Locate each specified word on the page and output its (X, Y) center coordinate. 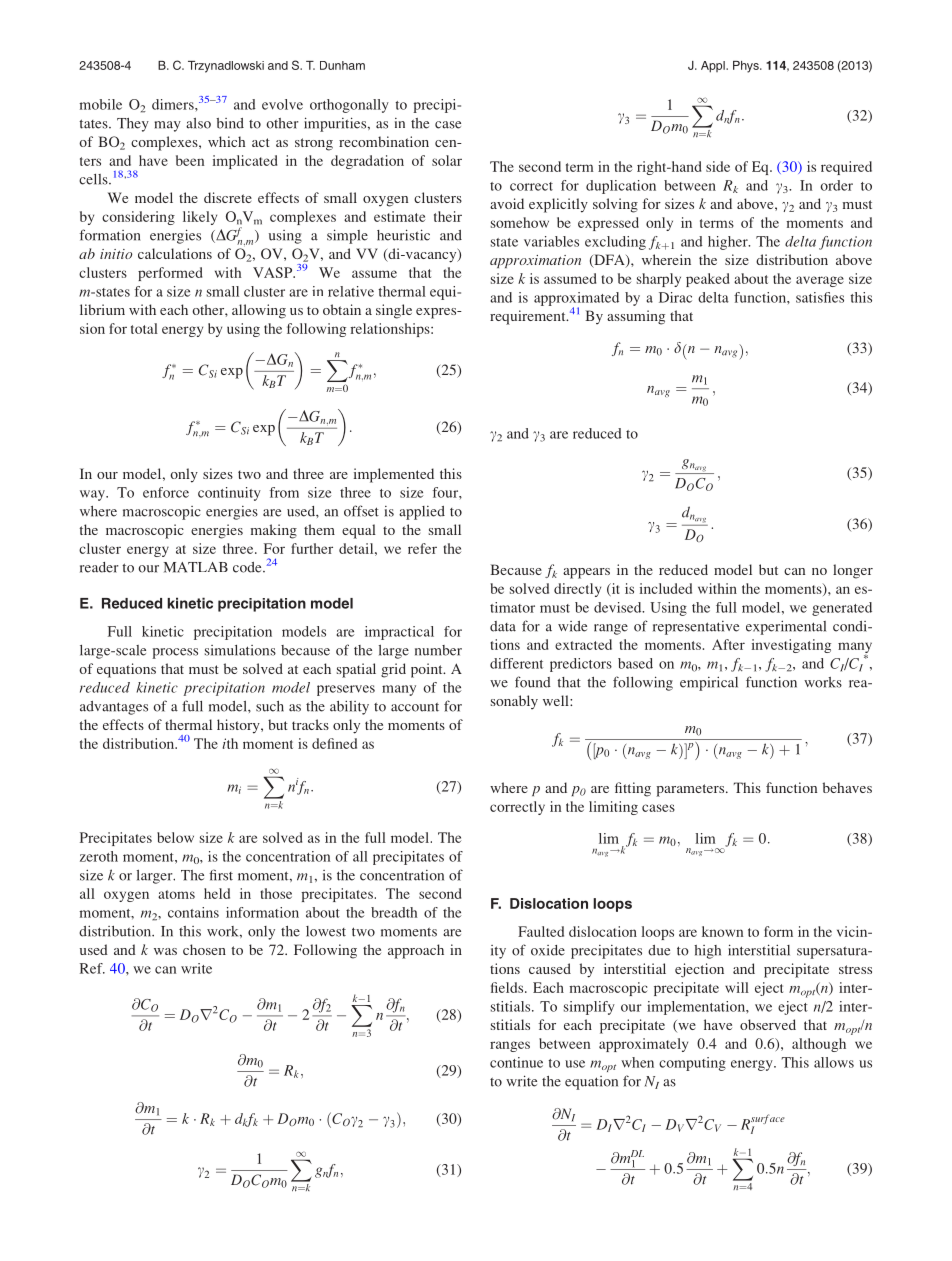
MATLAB (196, 567)
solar (447, 160)
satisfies (820, 297)
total (144, 328)
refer (422, 548)
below (175, 837)
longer (853, 571)
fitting (633, 789)
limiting (613, 808)
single (394, 311)
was (165, 951)
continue (516, 1062)
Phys (747, 67)
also (198, 123)
